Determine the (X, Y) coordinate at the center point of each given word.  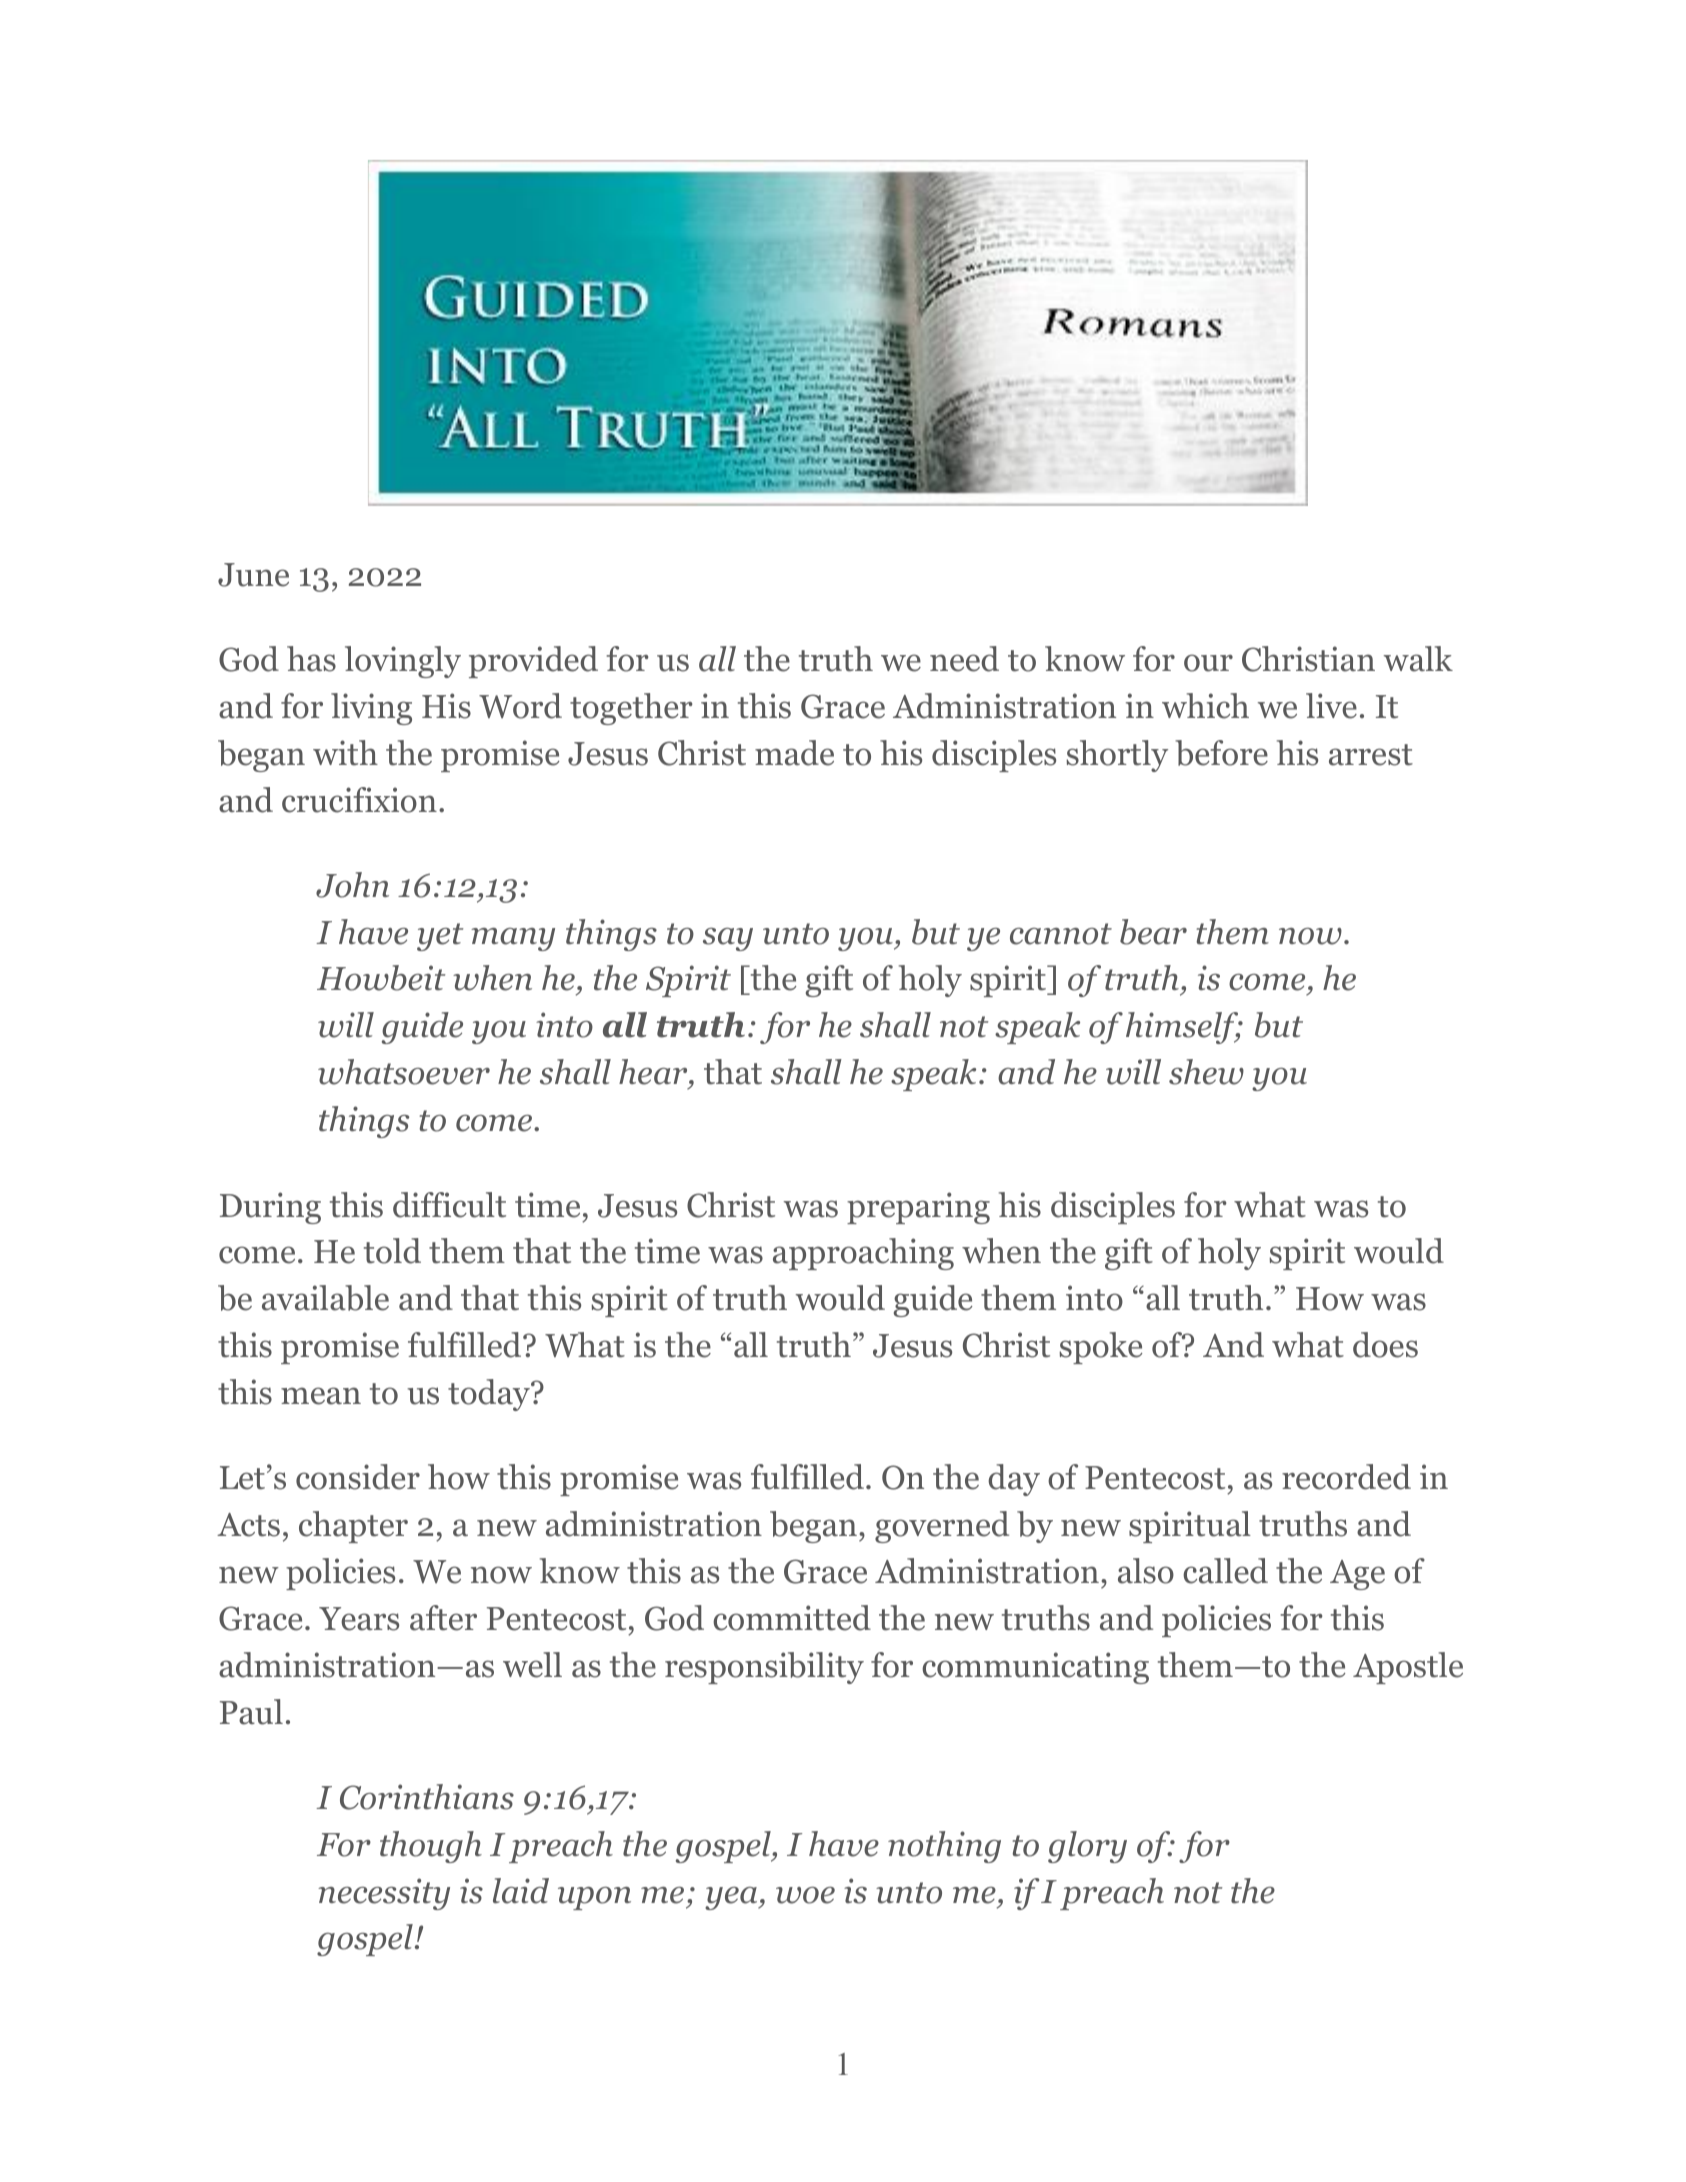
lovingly (403, 662)
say (728, 939)
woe (805, 1895)
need (964, 659)
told (392, 1251)
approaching (863, 1254)
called (1225, 1571)
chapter (353, 1527)
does (1385, 1345)
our (1208, 663)
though (431, 1847)
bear (1153, 932)
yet (440, 937)
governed (942, 1527)
